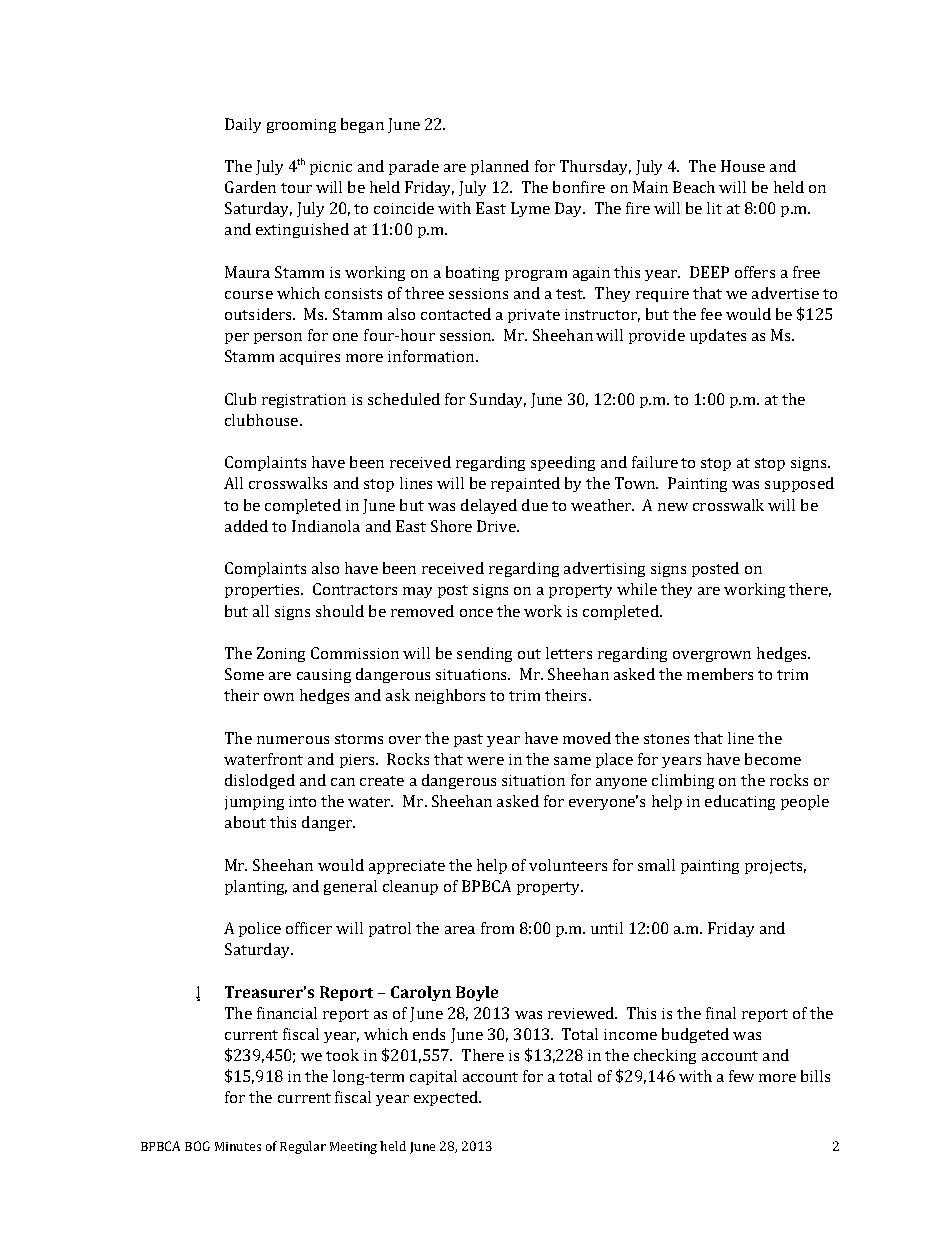 This screenshot has width=952, height=1233. What do you see at coordinates (281, 654) in the screenshot?
I see `Zoning` at bounding box center [281, 654].
